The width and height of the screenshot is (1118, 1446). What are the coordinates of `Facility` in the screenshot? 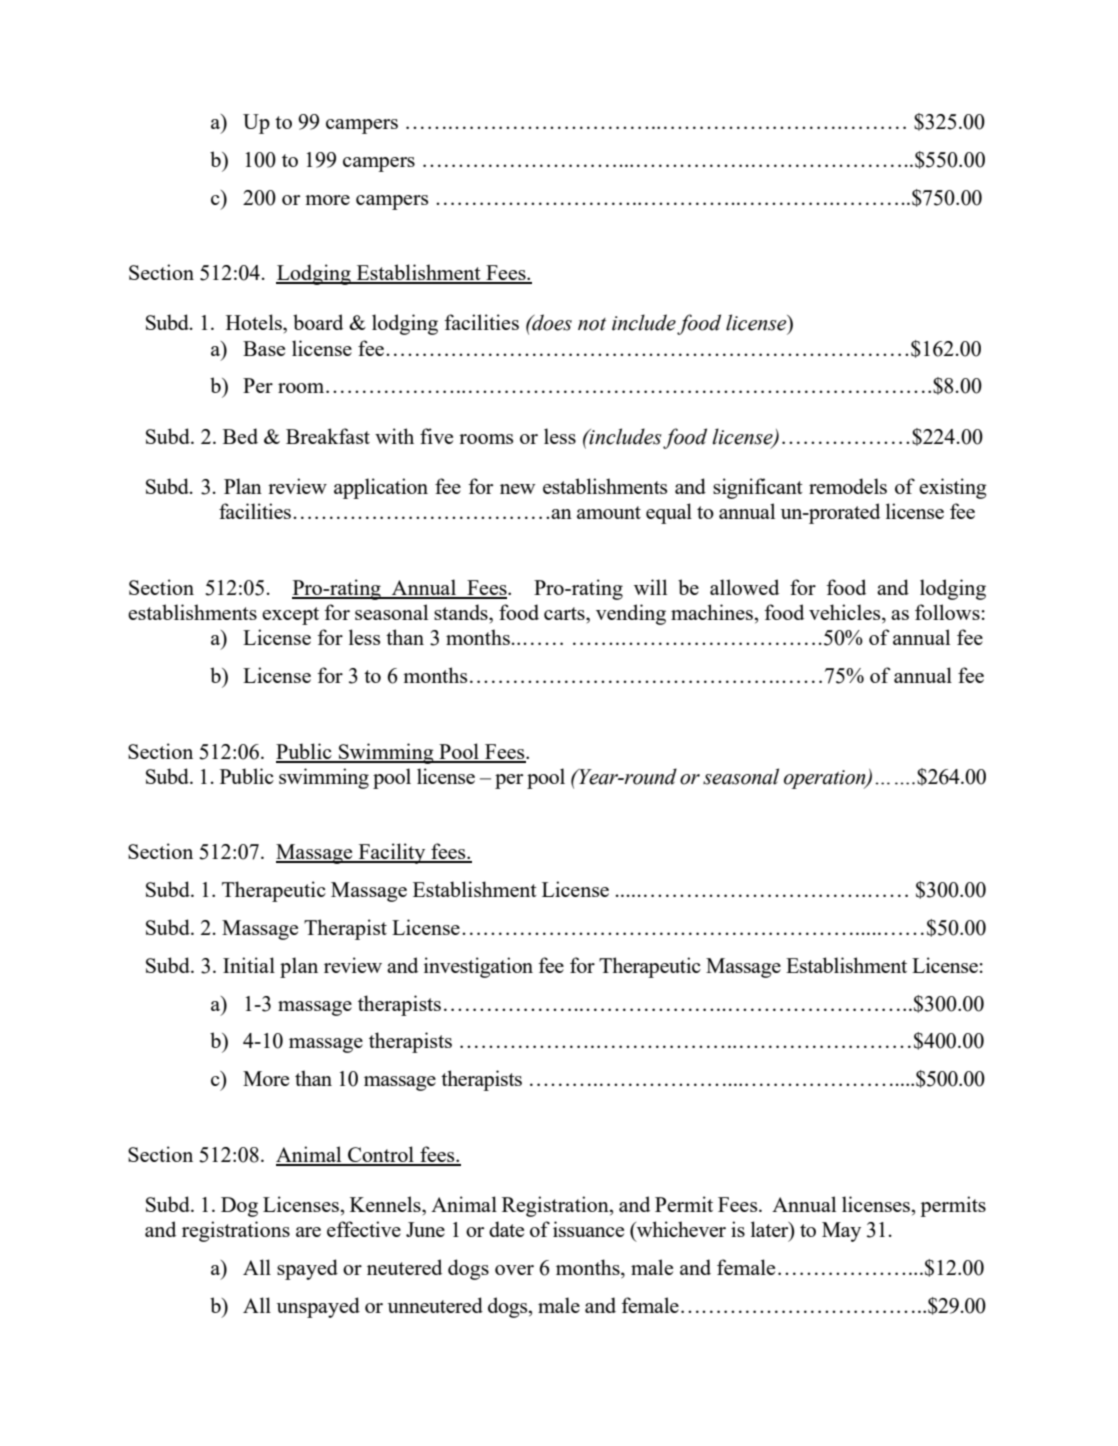 It's located at (392, 853).
